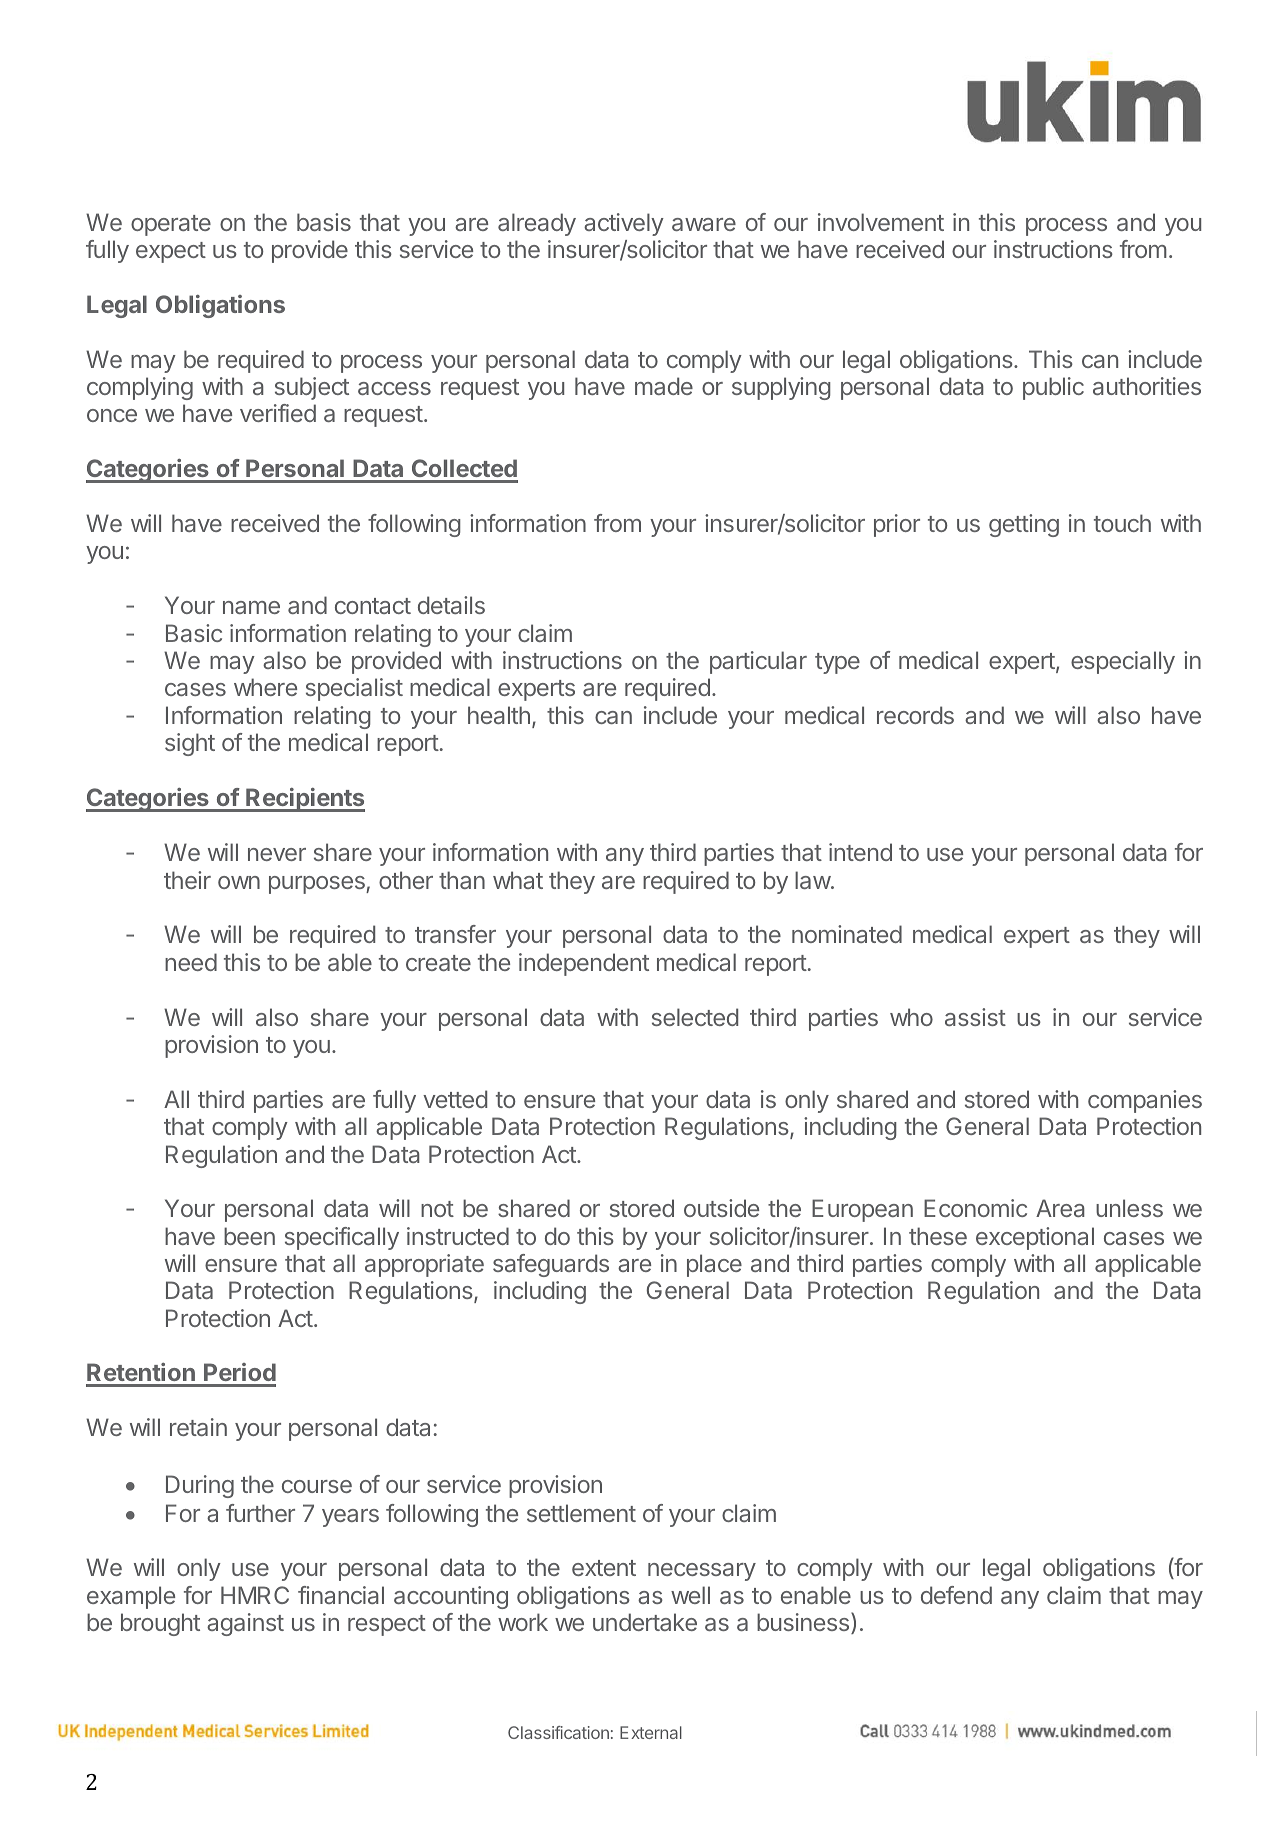 This screenshot has height=1823, width=1288. I want to click on defend, so click(956, 1595).
